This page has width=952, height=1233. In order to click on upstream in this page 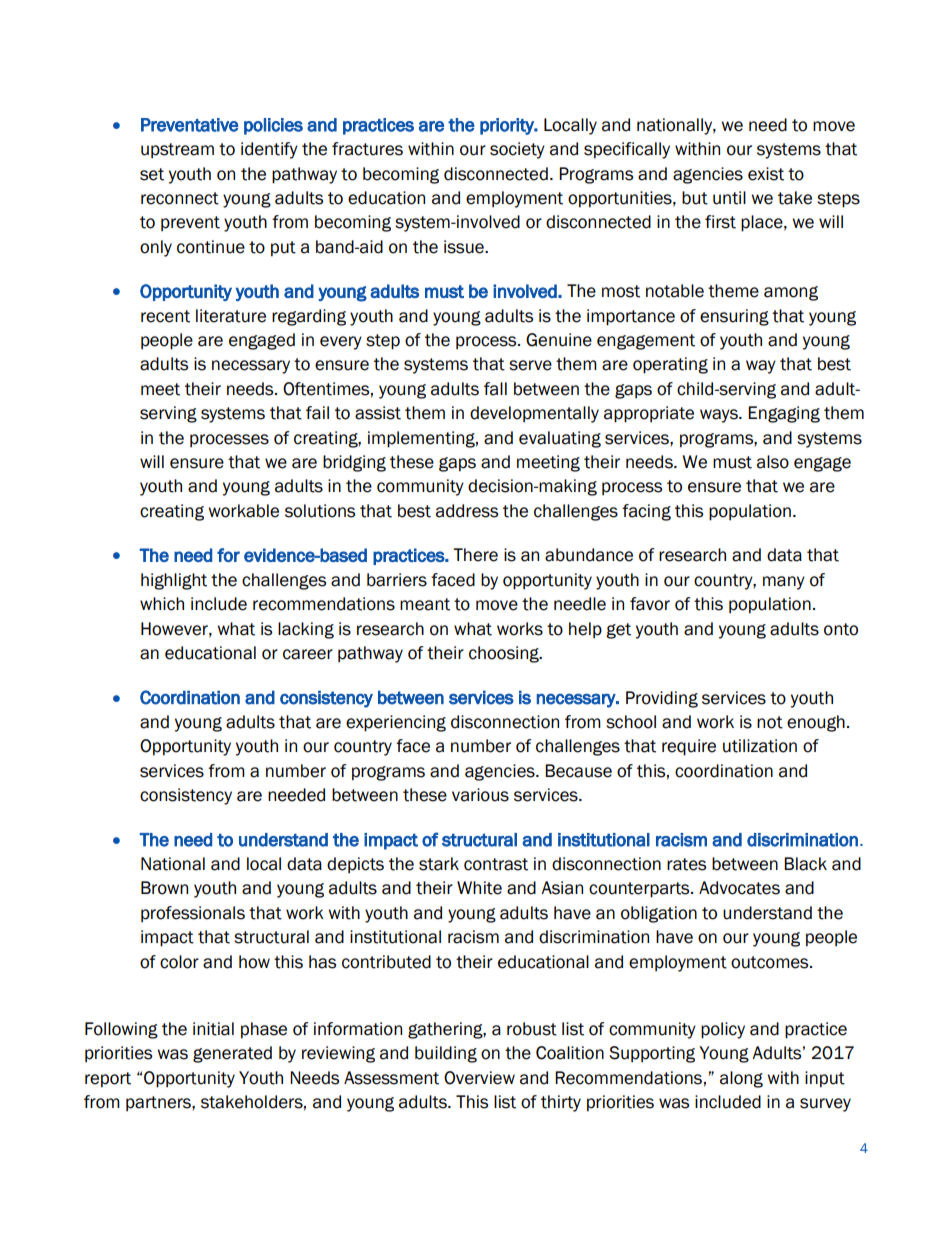, I will do `click(177, 150)`.
